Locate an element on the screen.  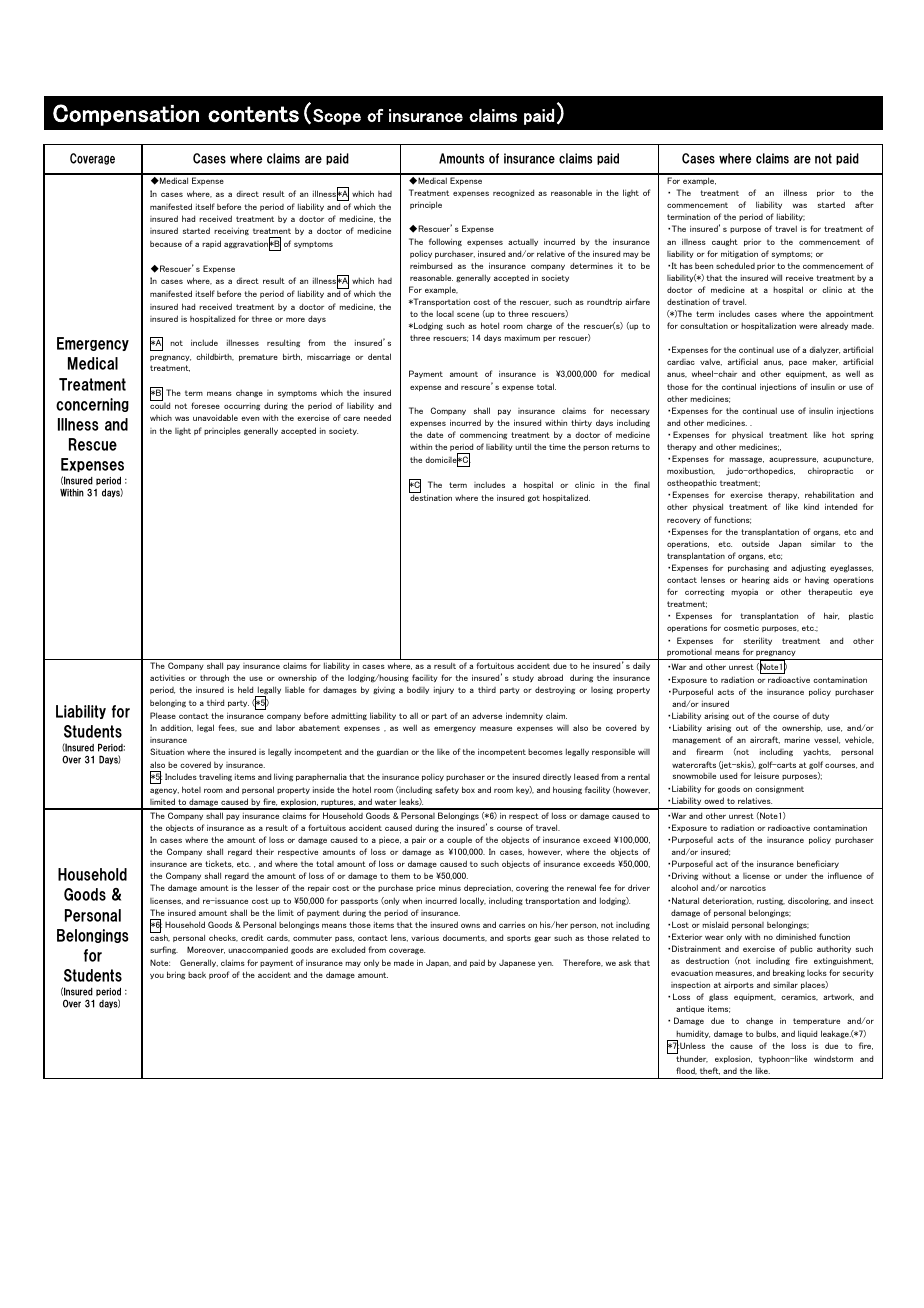
yen is located at coordinates (545, 964).
